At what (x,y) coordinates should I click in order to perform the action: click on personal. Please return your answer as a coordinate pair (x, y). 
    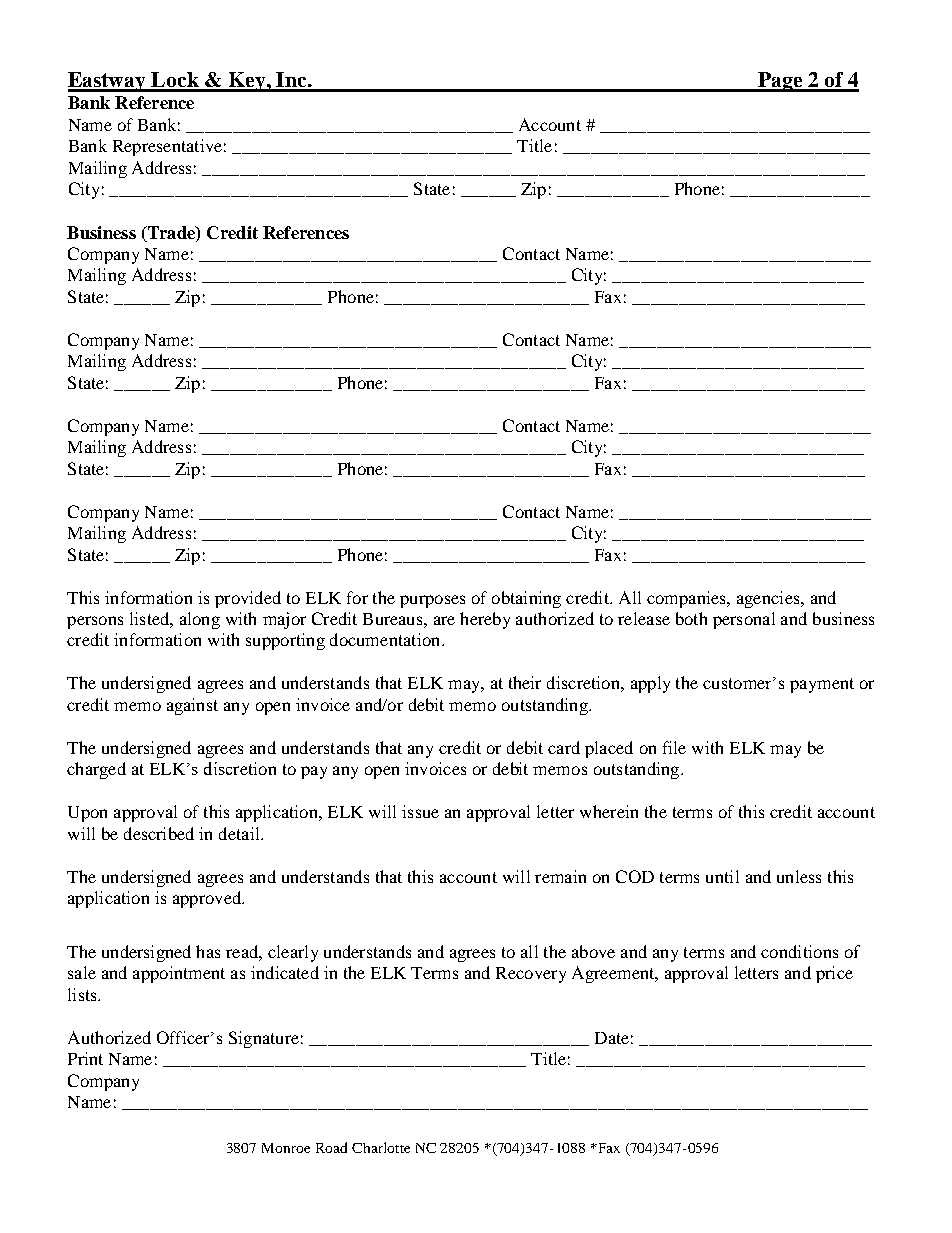
    Looking at the image, I should click on (744, 620).
